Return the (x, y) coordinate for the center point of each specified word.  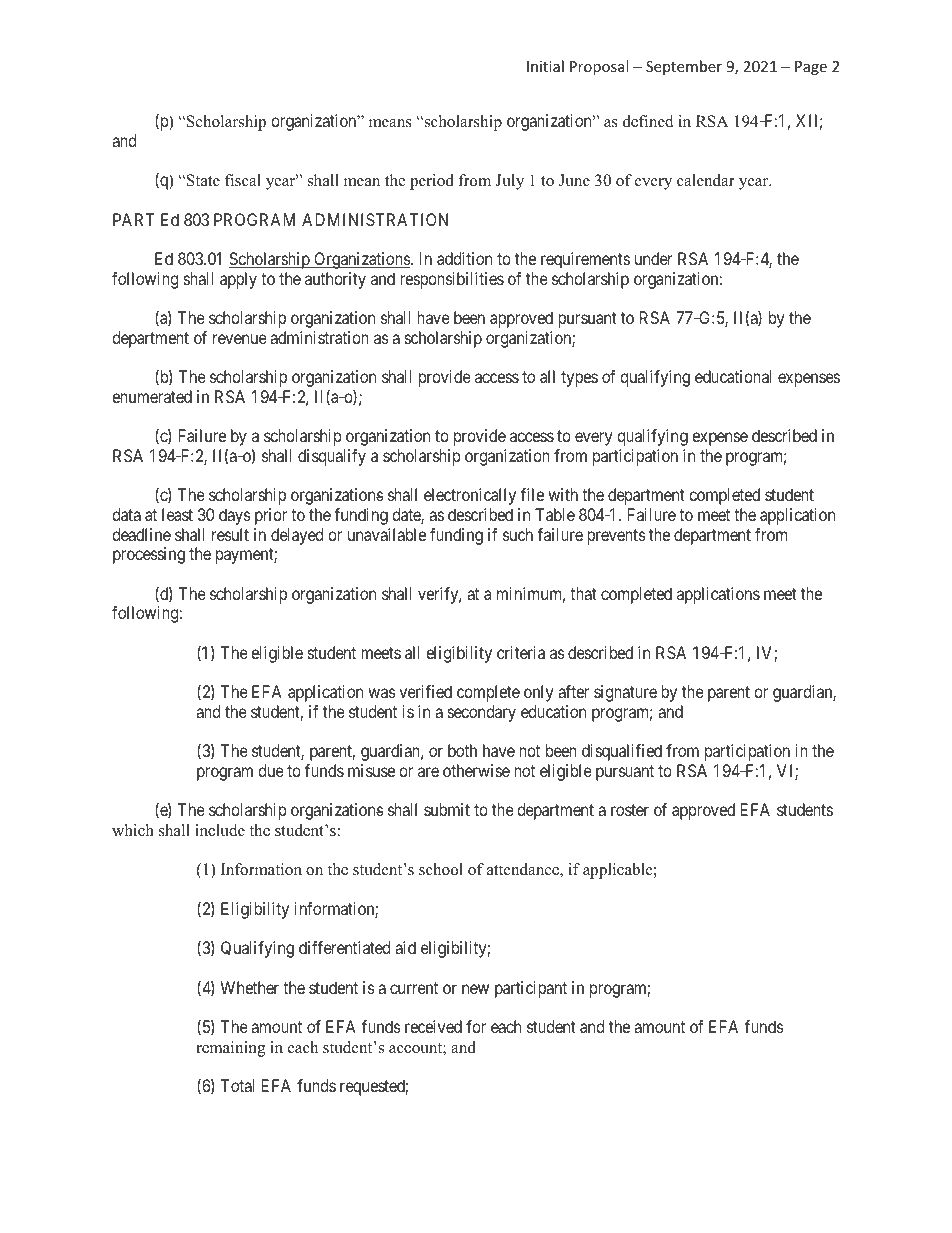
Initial (545, 66)
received (433, 1026)
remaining (230, 1049)
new (475, 989)
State (202, 180)
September (684, 67)
